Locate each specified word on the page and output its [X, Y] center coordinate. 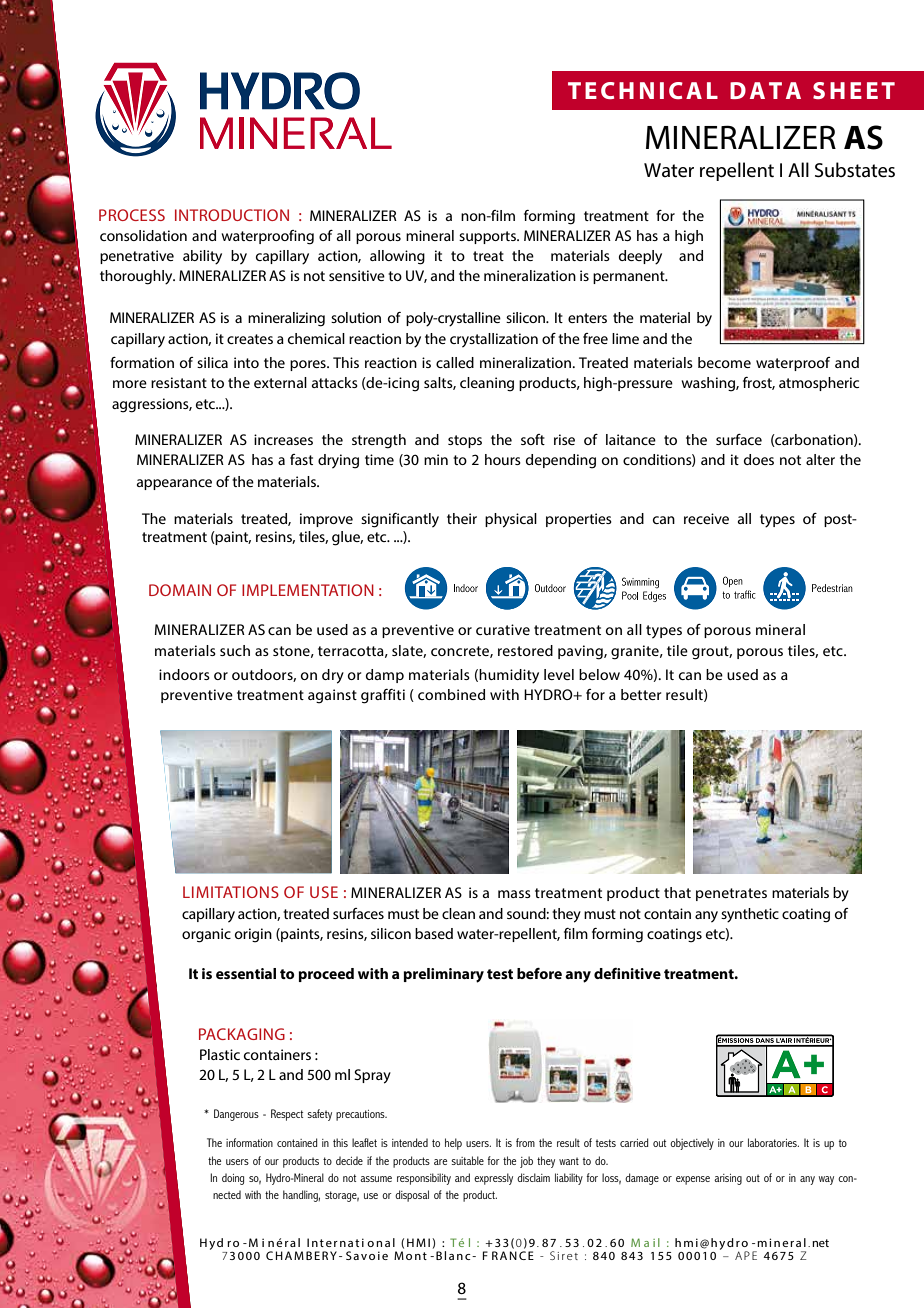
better [641, 694]
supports [488, 237]
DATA [765, 90]
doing [233, 1179]
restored [525, 650]
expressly [493, 1179]
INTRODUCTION [232, 215]
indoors [184, 674]
